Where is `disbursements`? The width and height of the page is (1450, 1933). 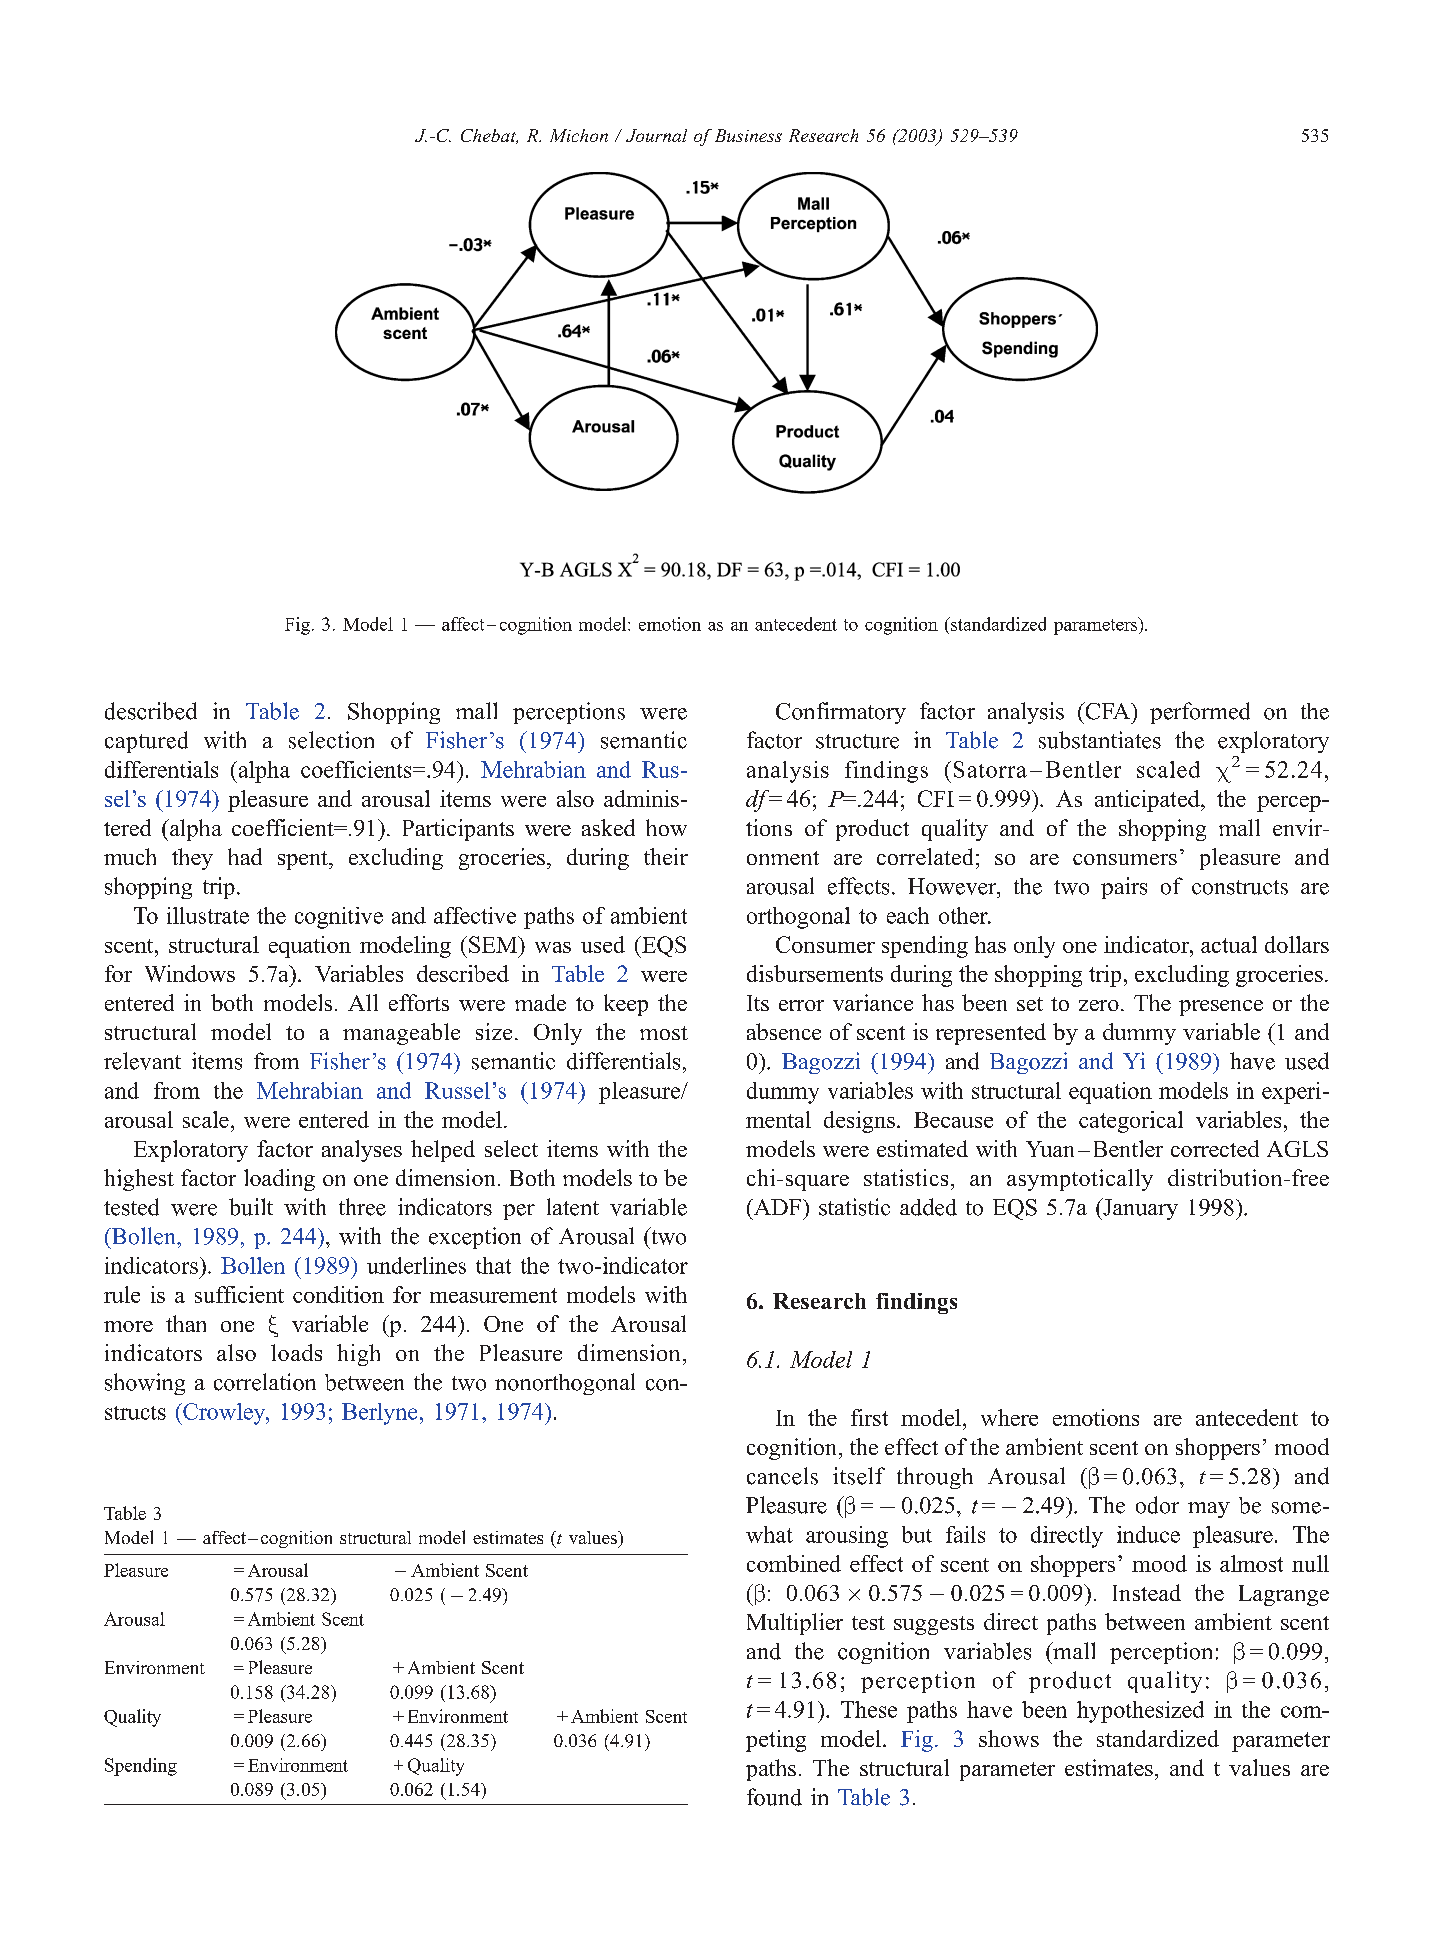 disbursements is located at coordinates (815, 973).
